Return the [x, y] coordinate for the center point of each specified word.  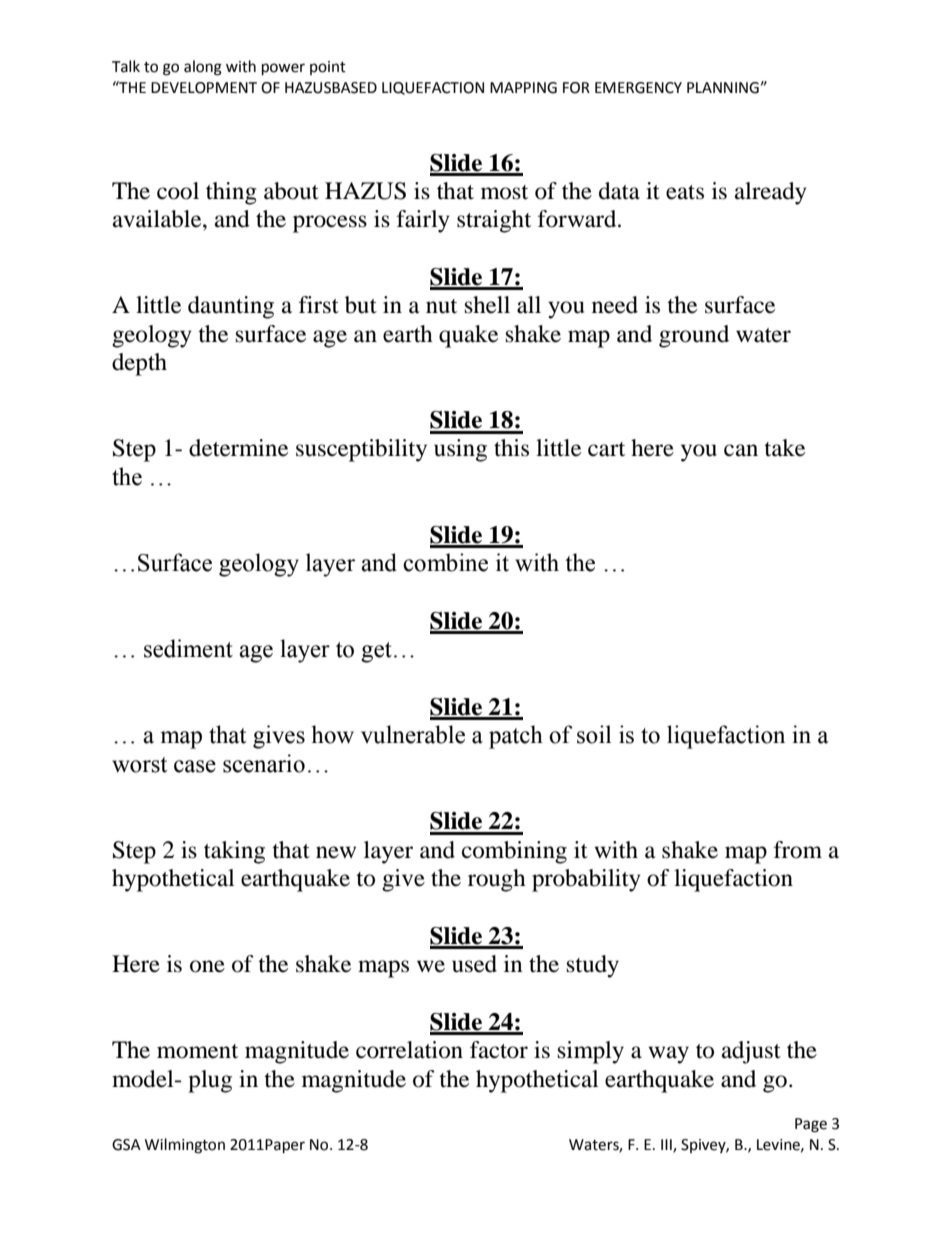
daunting [231, 307]
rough [497, 880]
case [195, 766]
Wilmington [185, 1146]
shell [487, 305]
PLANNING [723, 88]
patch [516, 737]
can [741, 450]
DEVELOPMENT [204, 88]
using [460, 450]
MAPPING [523, 88]
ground [694, 336]
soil [594, 734]
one [207, 966]
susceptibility [361, 450]
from [798, 850]
